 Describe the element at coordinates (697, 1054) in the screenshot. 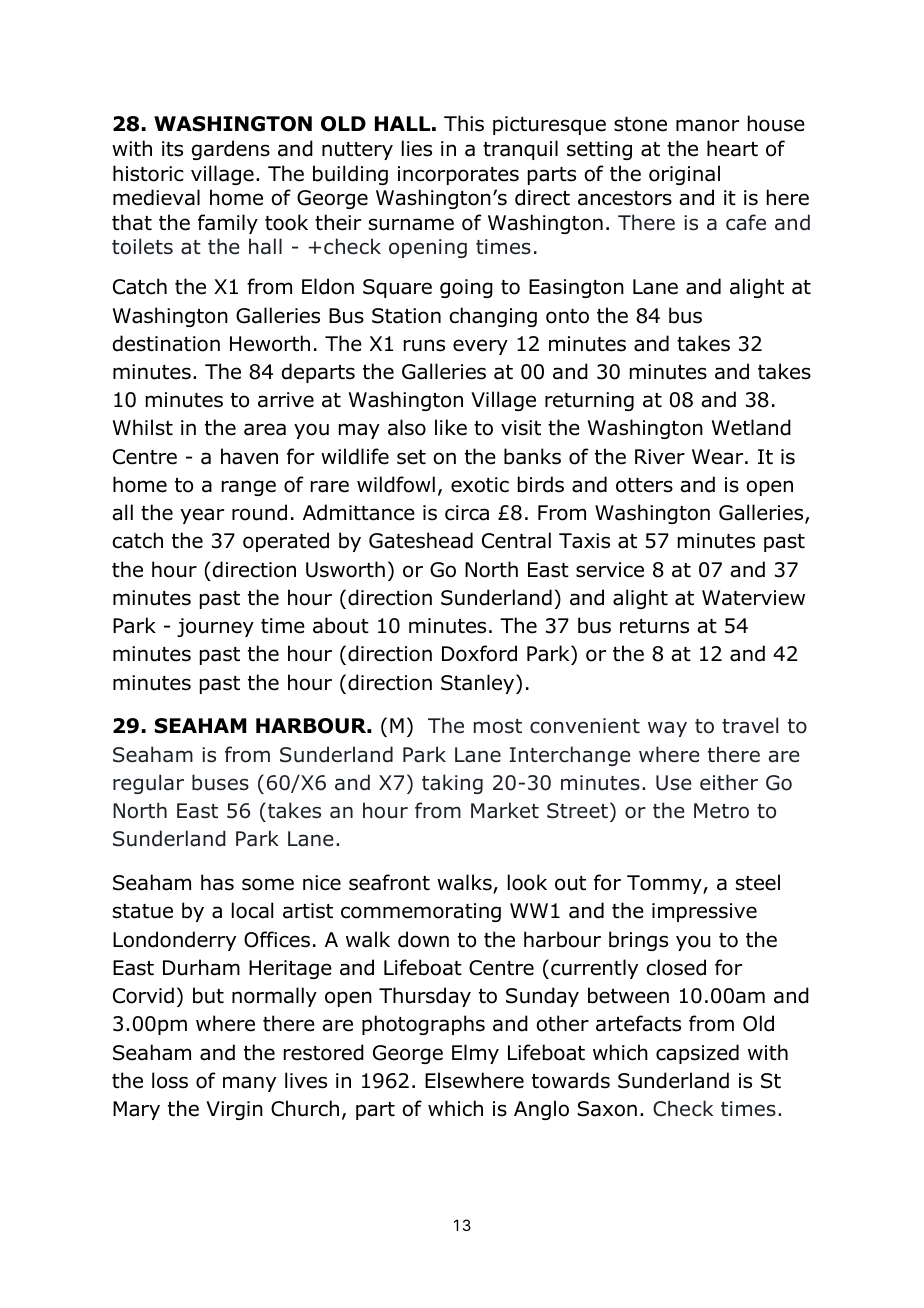

I see `capsized` at that location.
